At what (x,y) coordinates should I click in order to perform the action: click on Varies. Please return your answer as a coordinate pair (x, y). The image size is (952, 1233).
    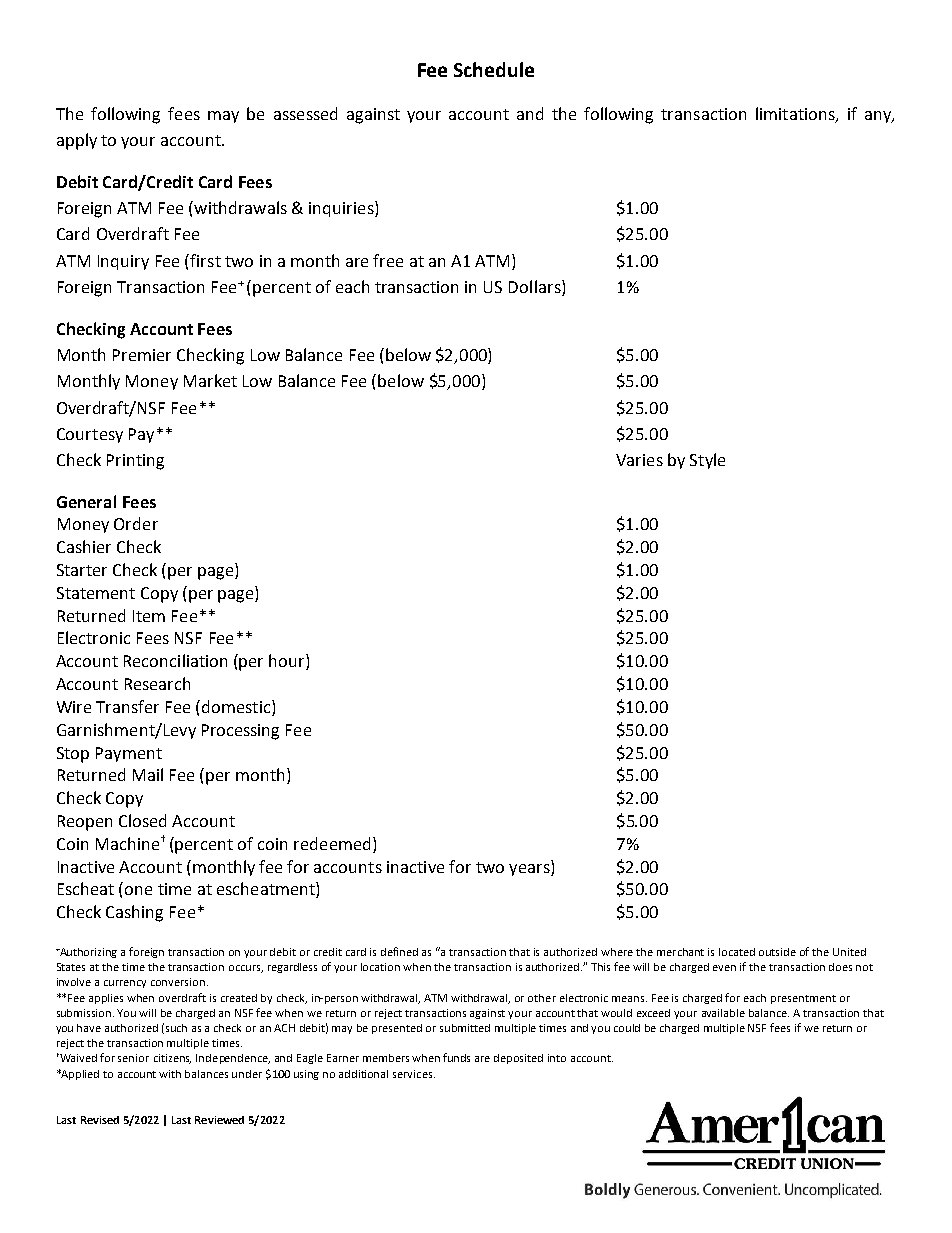
    Looking at the image, I should click on (639, 460).
